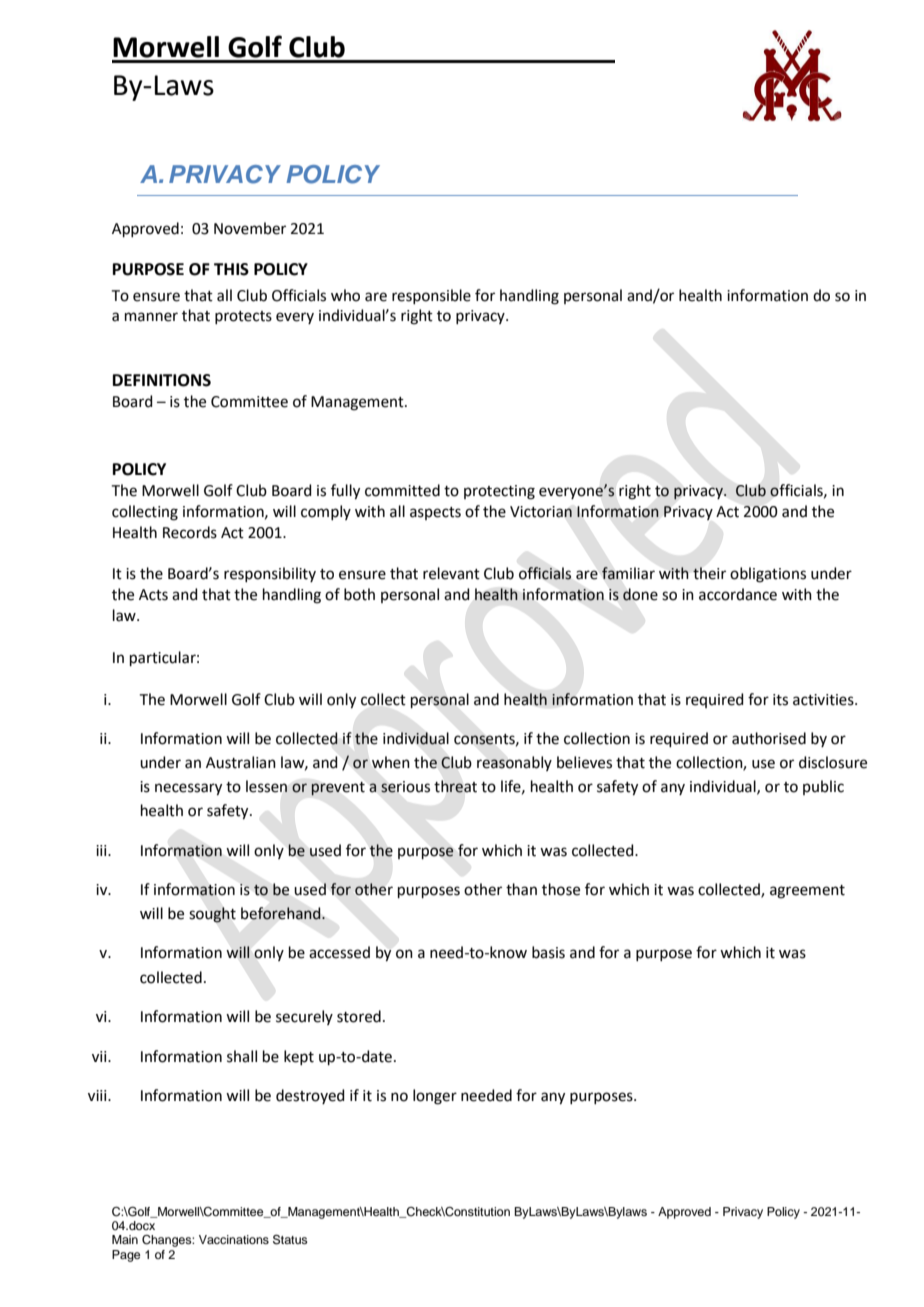 The image size is (924, 1307). What do you see at coordinates (212, 915) in the screenshot?
I see `sought` at bounding box center [212, 915].
